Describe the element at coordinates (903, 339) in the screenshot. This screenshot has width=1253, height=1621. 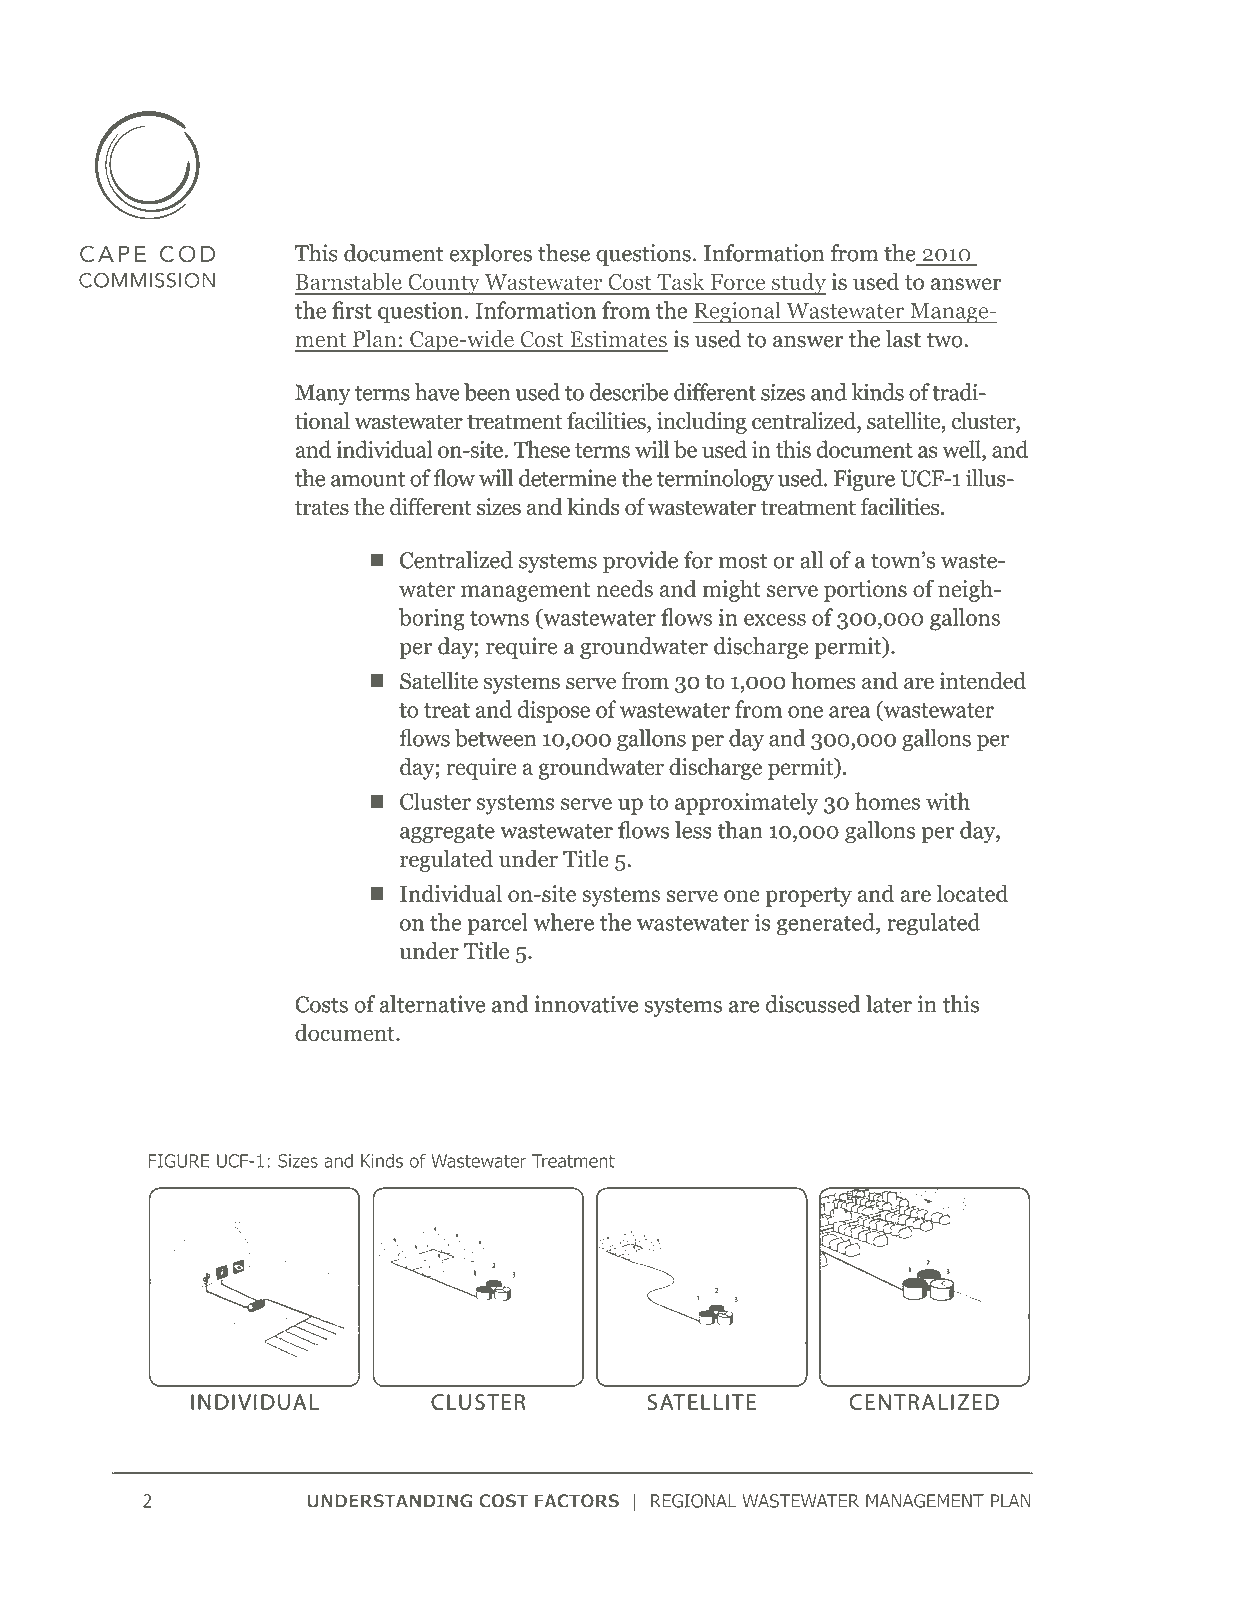
I see `last` at that location.
